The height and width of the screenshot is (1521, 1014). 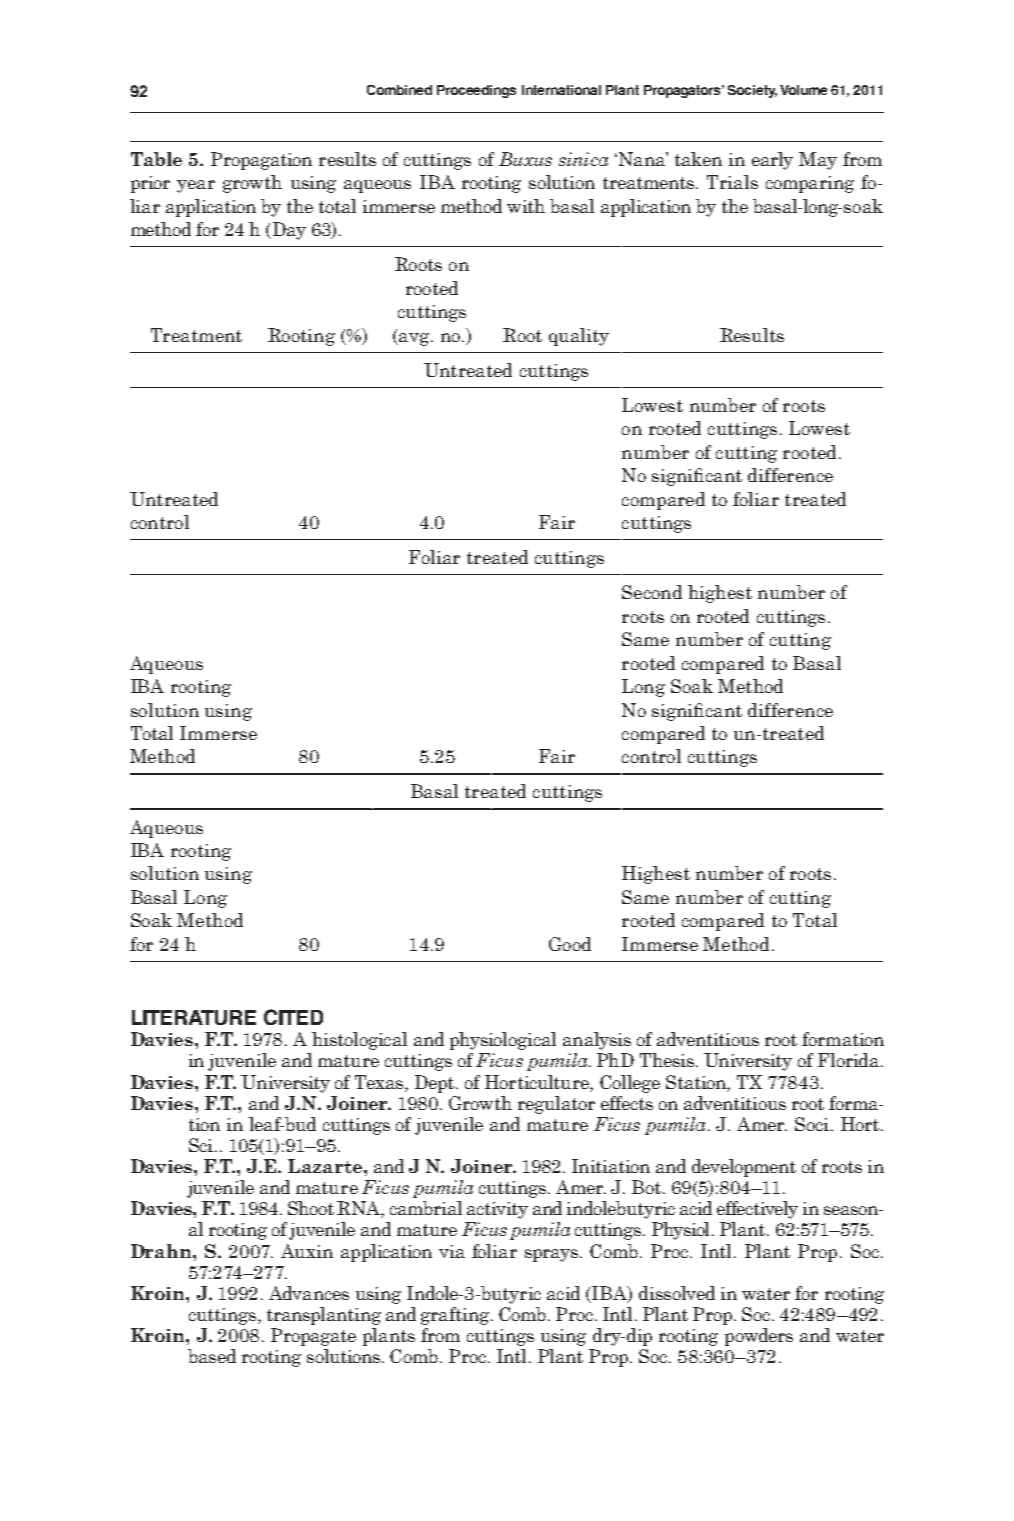 What do you see at coordinates (196, 186) in the screenshot?
I see `year` at bounding box center [196, 186].
